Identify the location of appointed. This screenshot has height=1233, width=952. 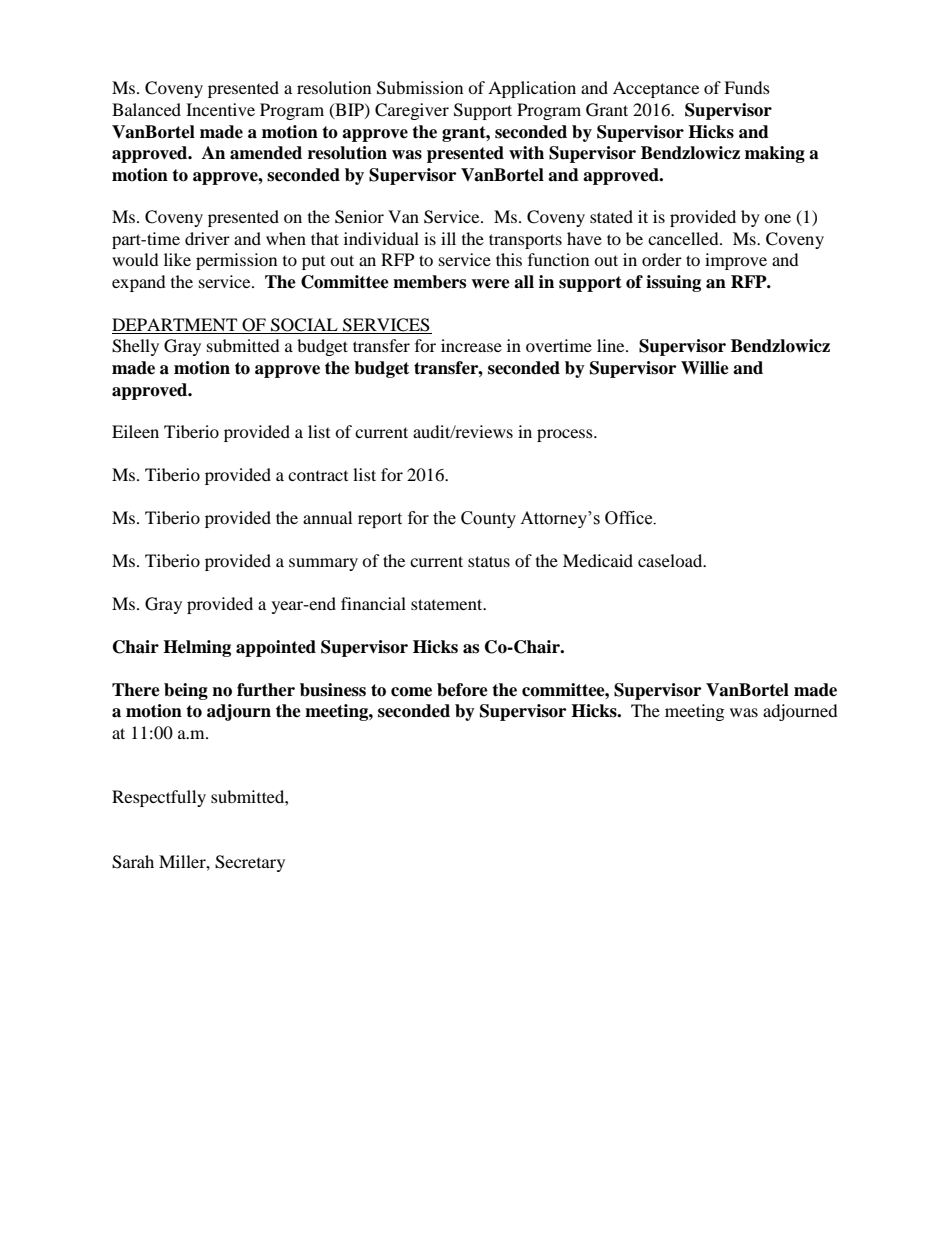
(276, 648).
